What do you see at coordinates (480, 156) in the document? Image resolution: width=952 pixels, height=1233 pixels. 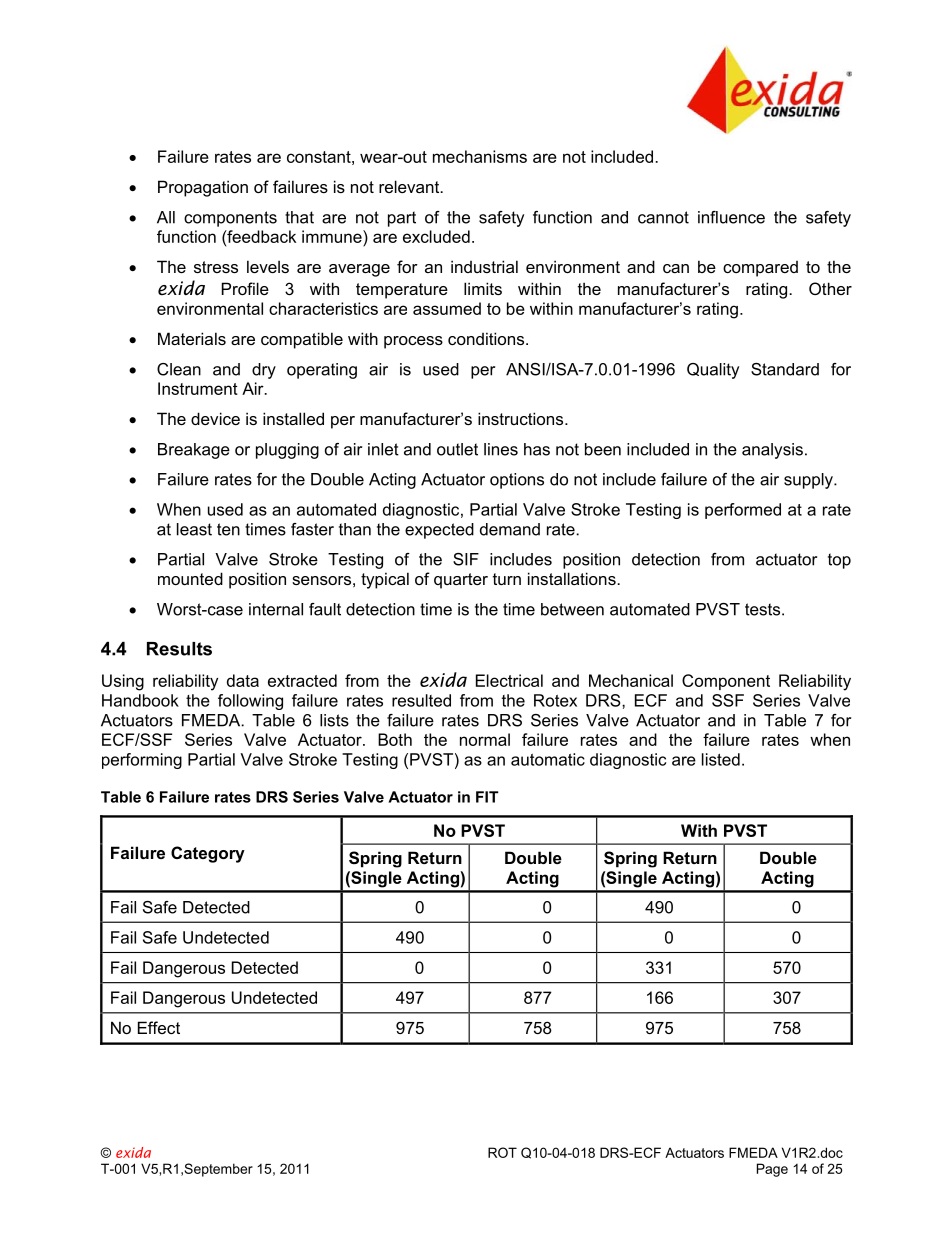 I see `mechanisms` at bounding box center [480, 156].
